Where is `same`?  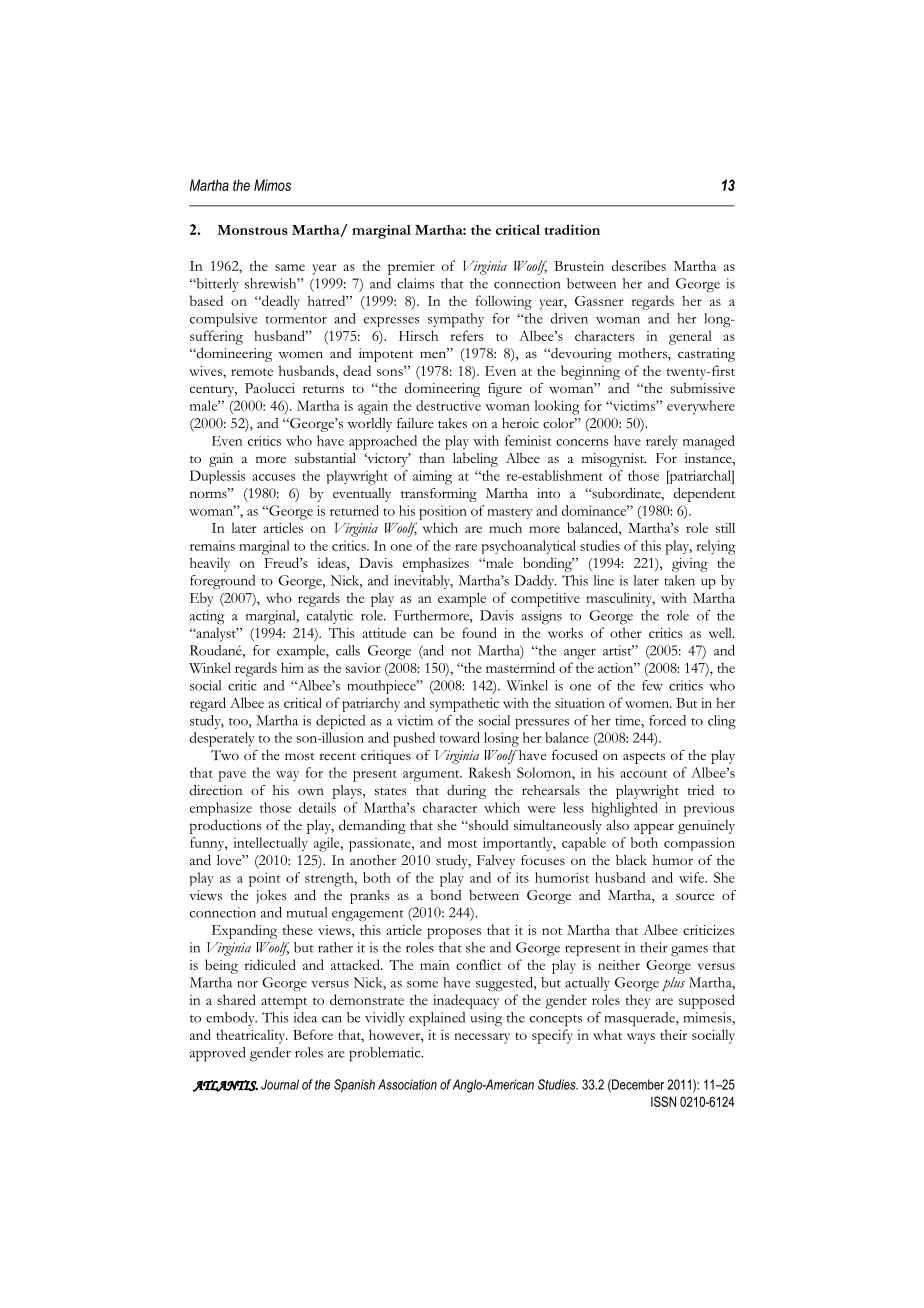 same is located at coordinates (290, 267).
